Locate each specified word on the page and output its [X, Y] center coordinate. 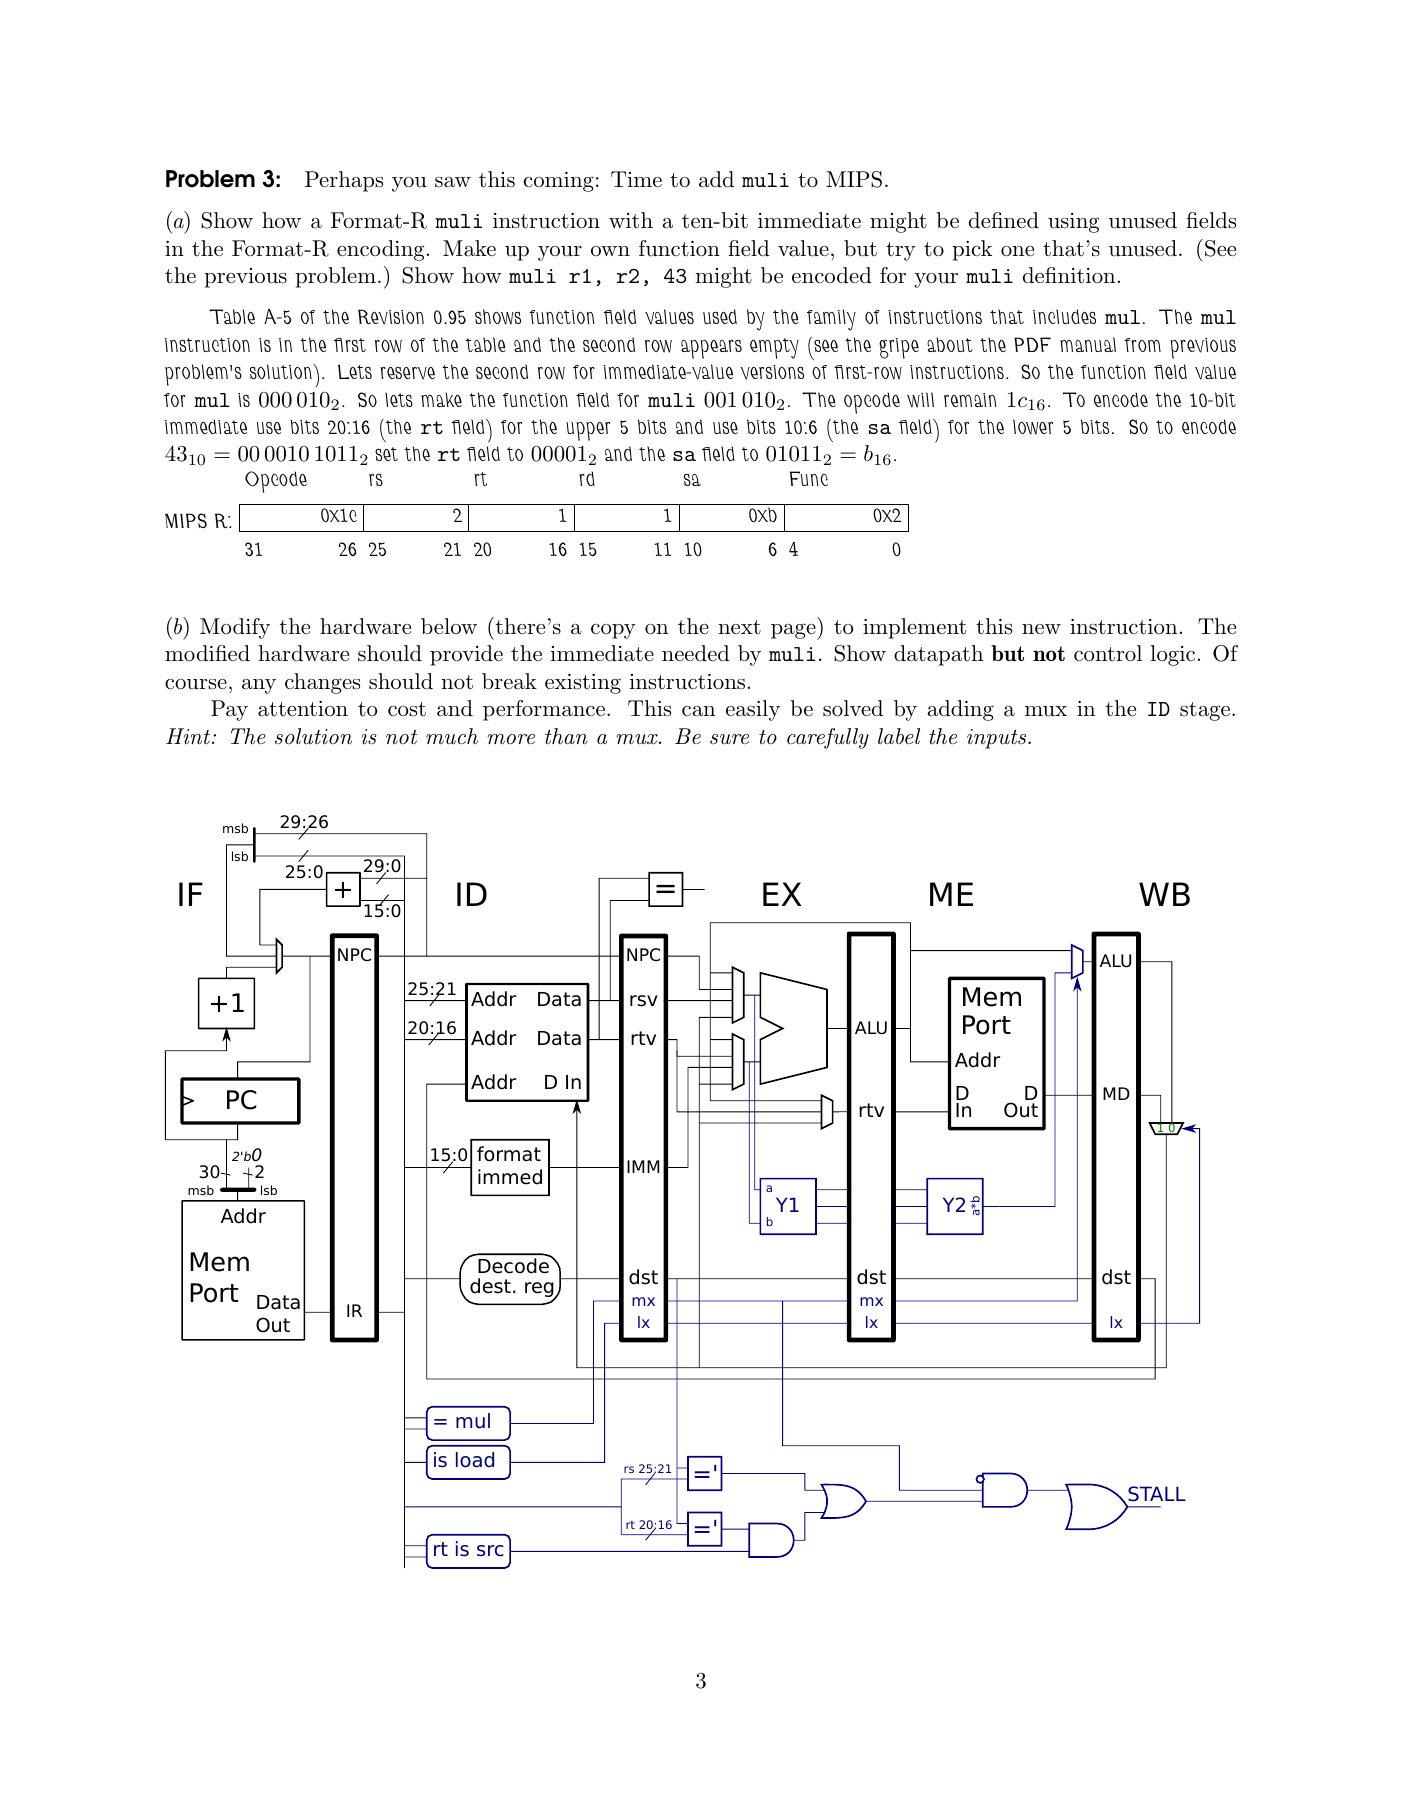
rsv [644, 1001]
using [1074, 223]
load [475, 1460]
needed [696, 653]
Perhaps [344, 181]
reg [540, 1291]
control [1108, 653]
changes [322, 683]
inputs [996, 739]
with [631, 220]
